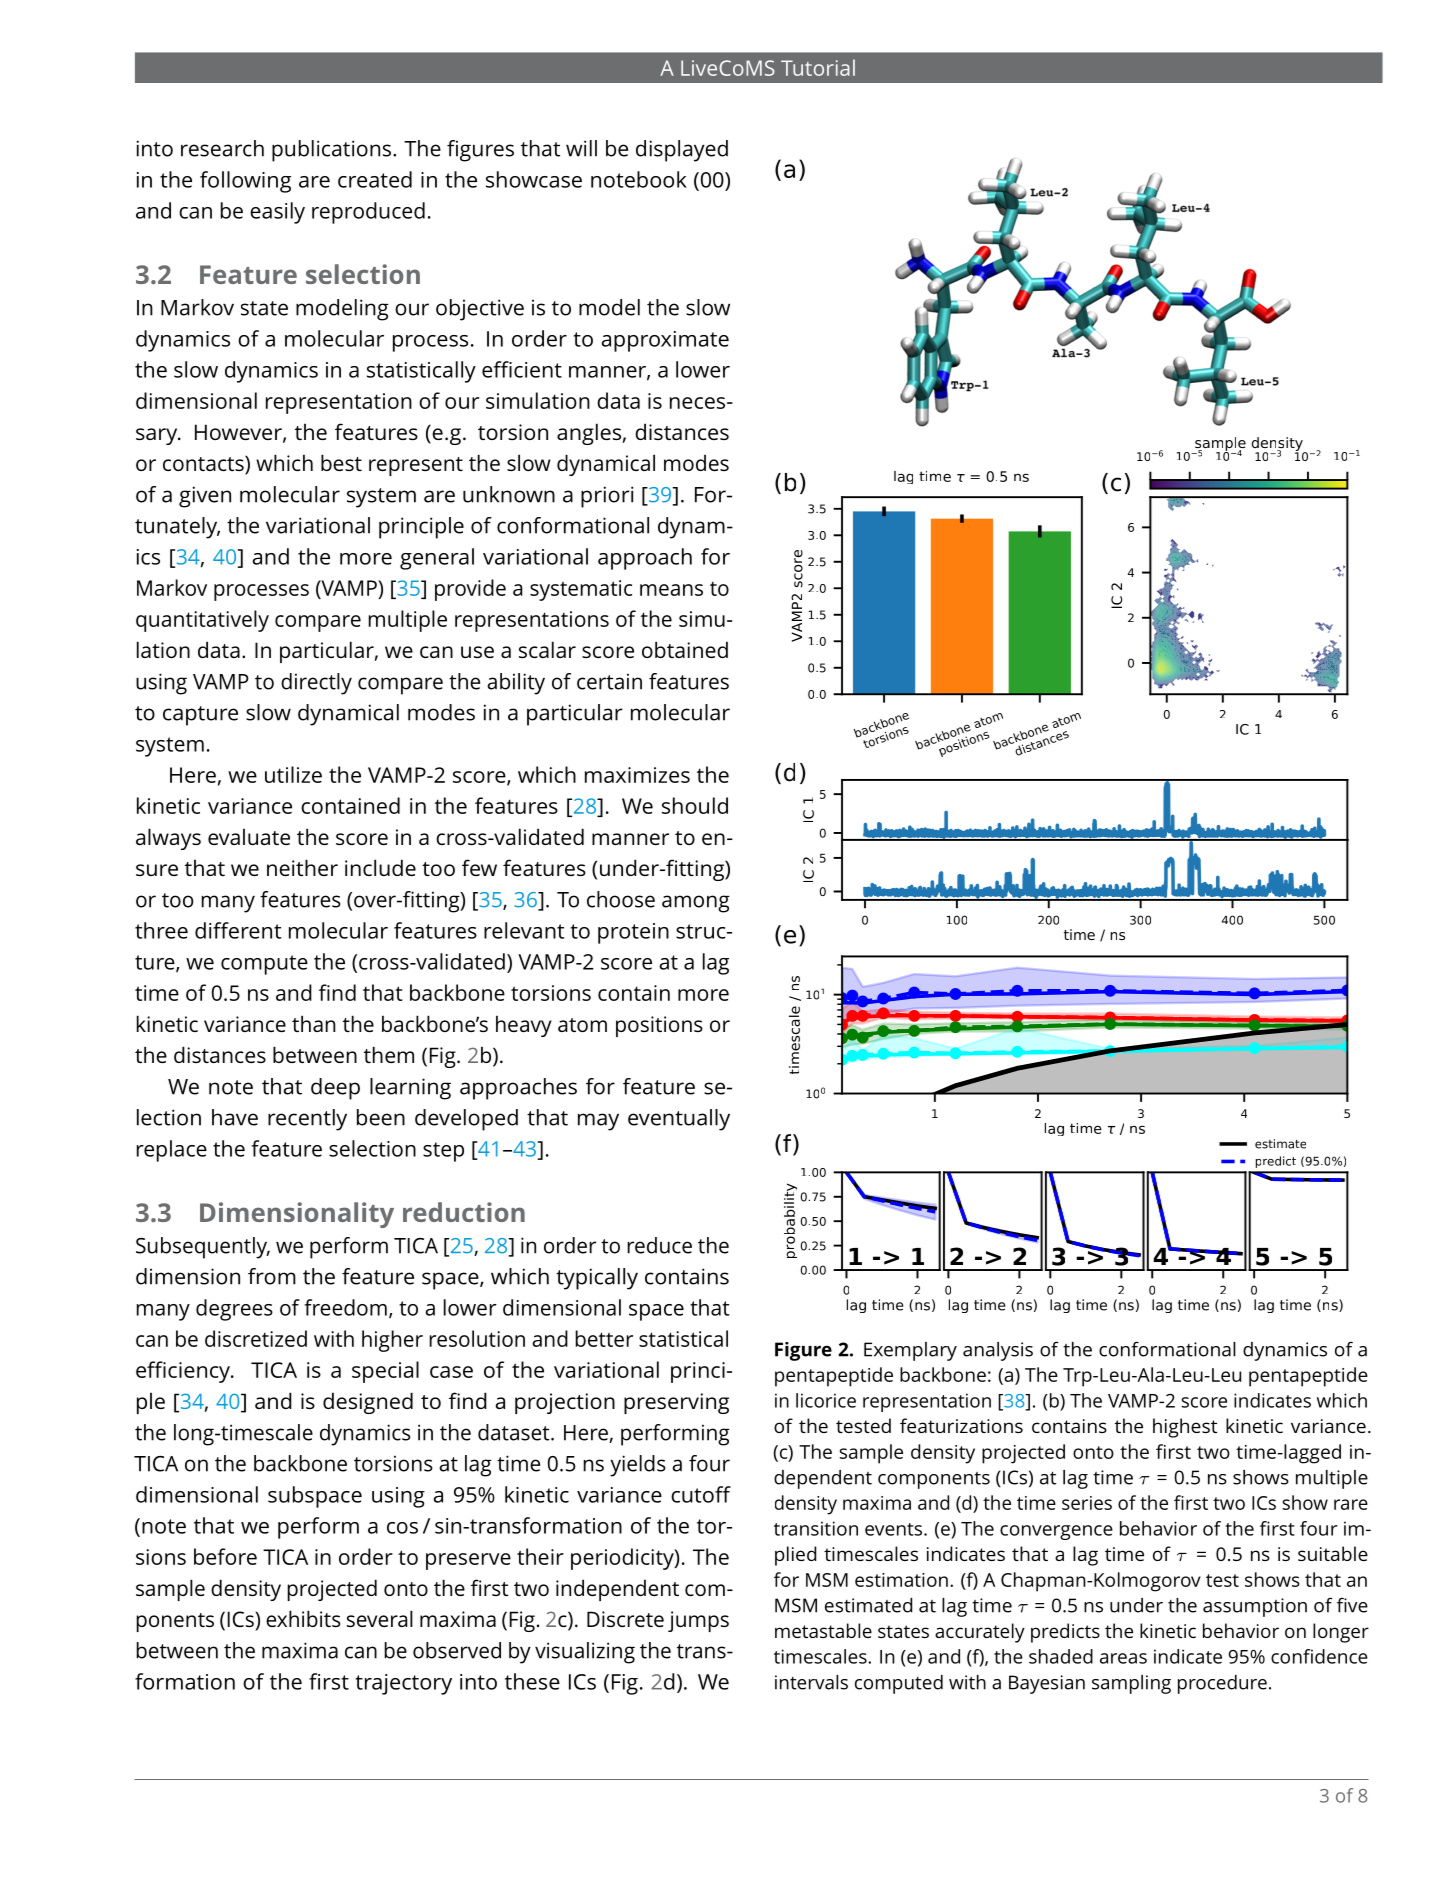  I want to click on analysis, so click(998, 1351).
